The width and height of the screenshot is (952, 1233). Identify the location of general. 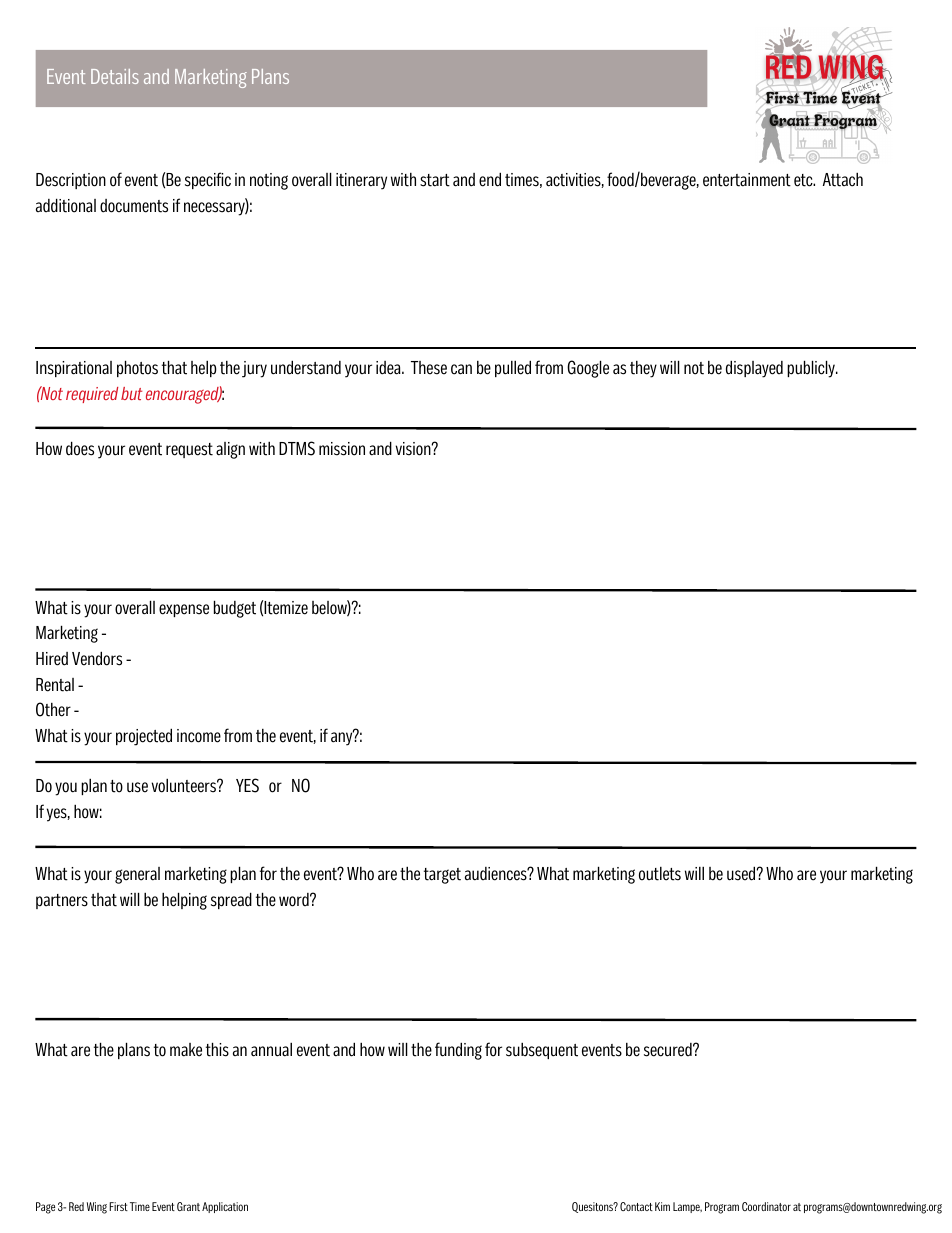
(137, 875).
